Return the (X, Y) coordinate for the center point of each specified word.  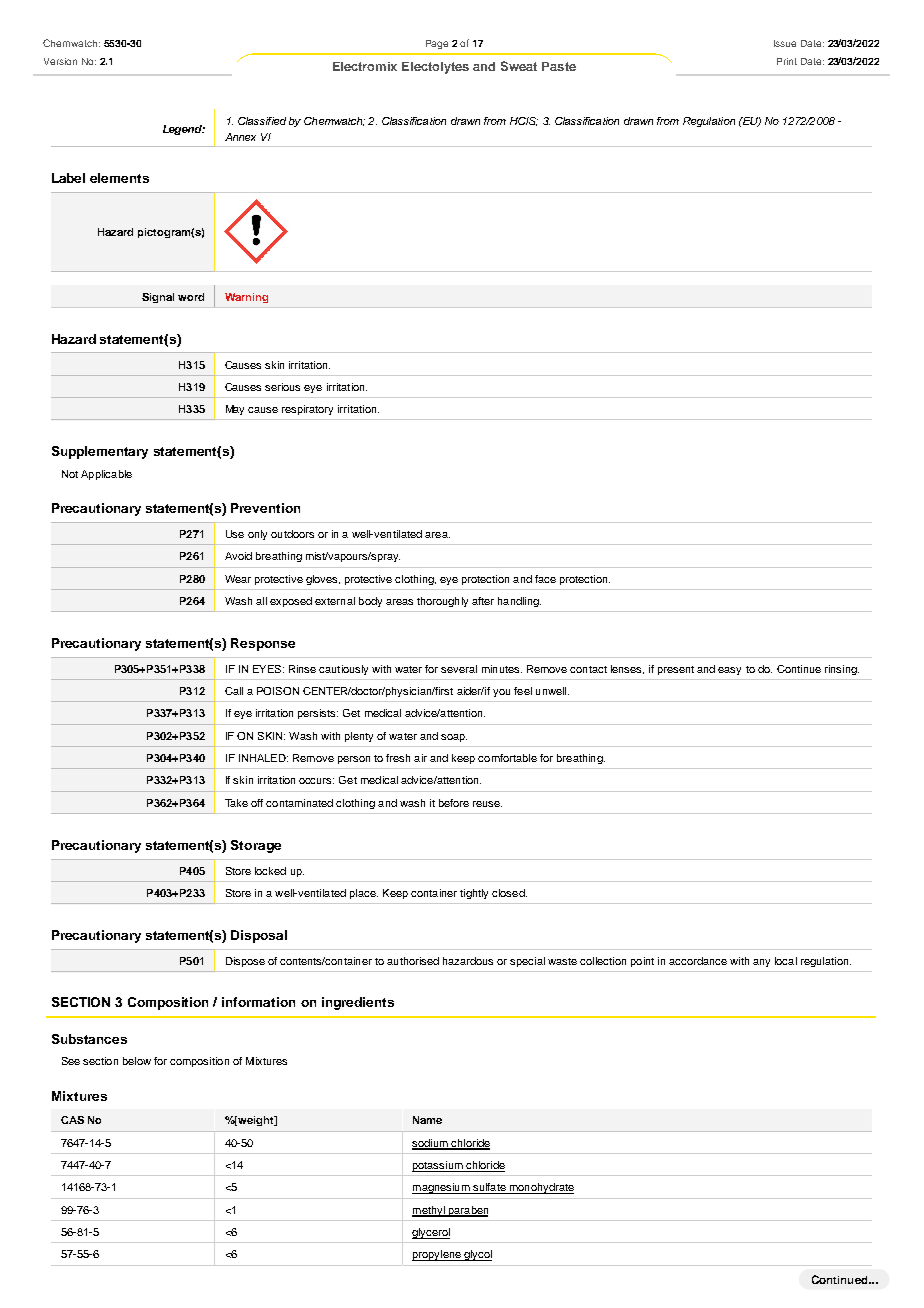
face (545, 579)
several (459, 669)
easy (729, 671)
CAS (72, 1120)
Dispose (245, 962)
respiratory (307, 410)
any (761, 963)
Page (437, 44)
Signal (158, 298)
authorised (413, 961)
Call (234, 691)
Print (787, 61)
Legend (184, 130)
